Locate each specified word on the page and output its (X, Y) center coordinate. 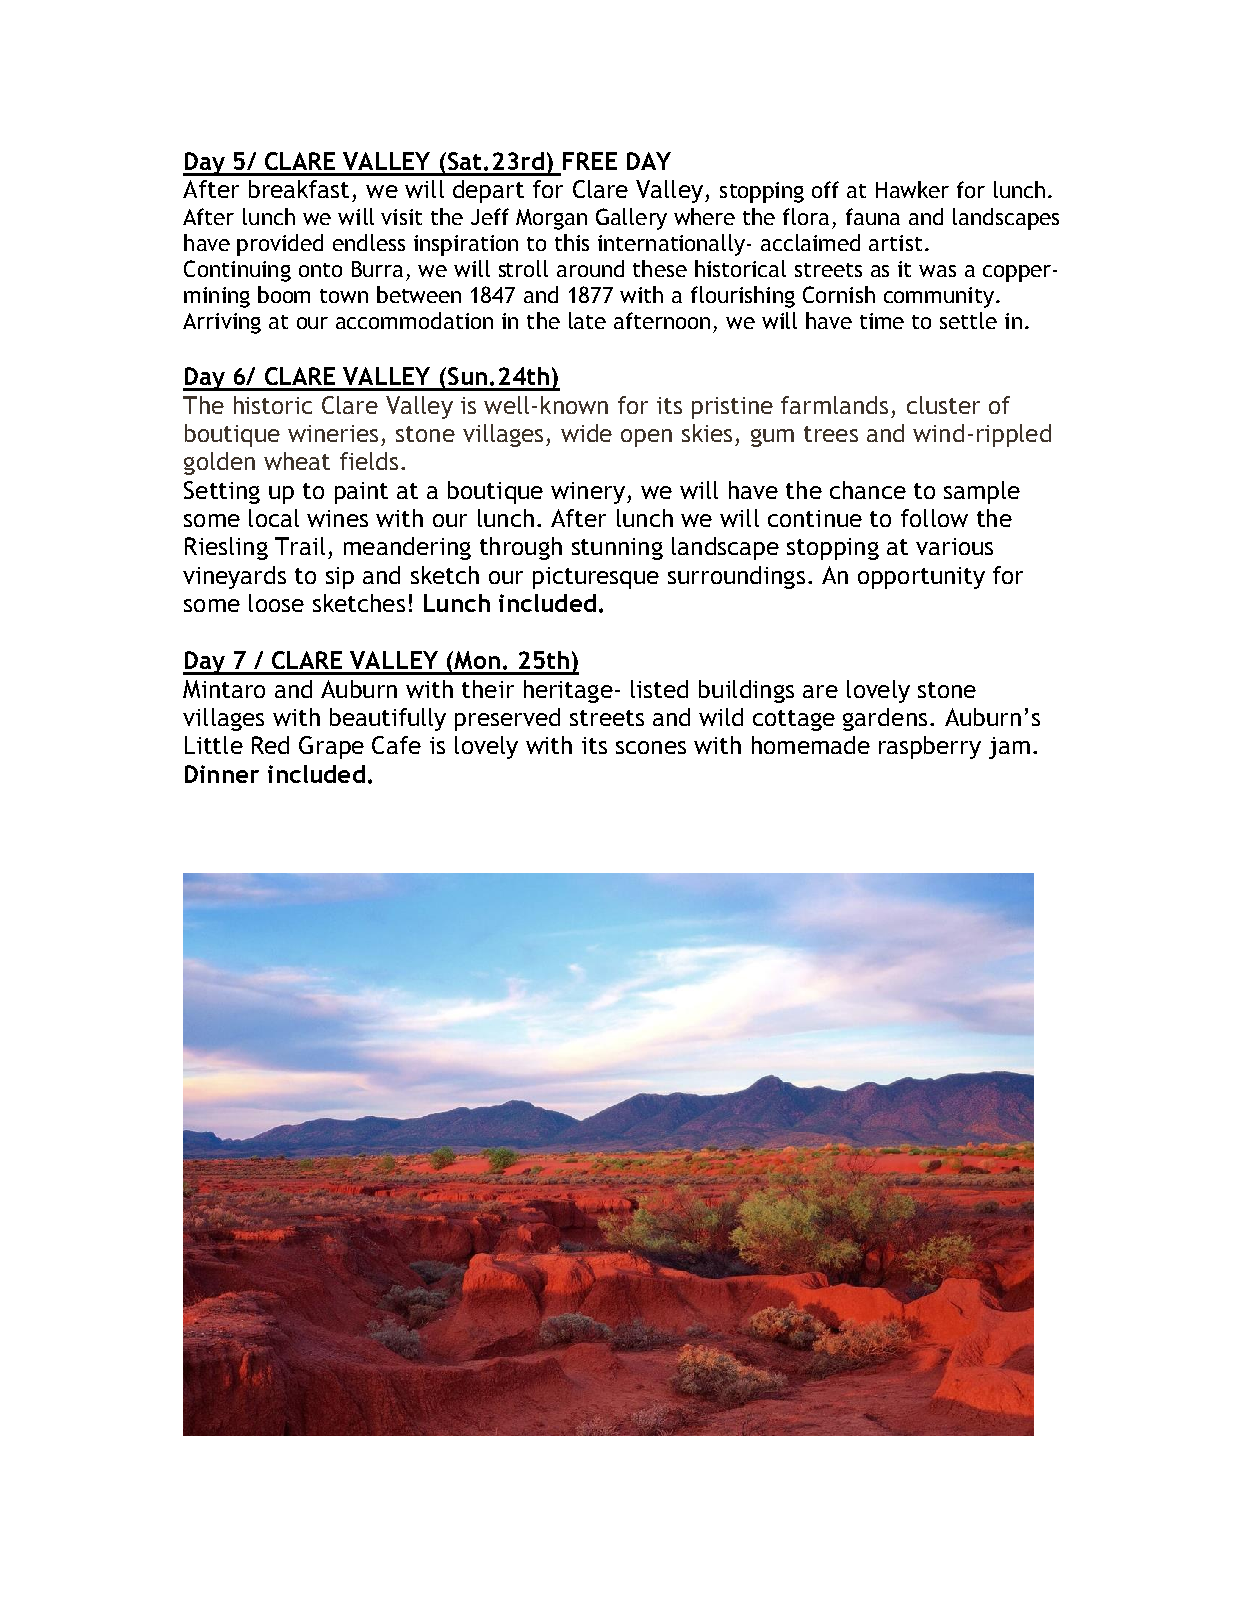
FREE (590, 161)
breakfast (299, 189)
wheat (297, 461)
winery (588, 493)
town (344, 296)
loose (276, 603)
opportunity (921, 578)
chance (868, 490)
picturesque (596, 578)
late (587, 320)
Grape (331, 747)
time (882, 321)
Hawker (912, 189)
